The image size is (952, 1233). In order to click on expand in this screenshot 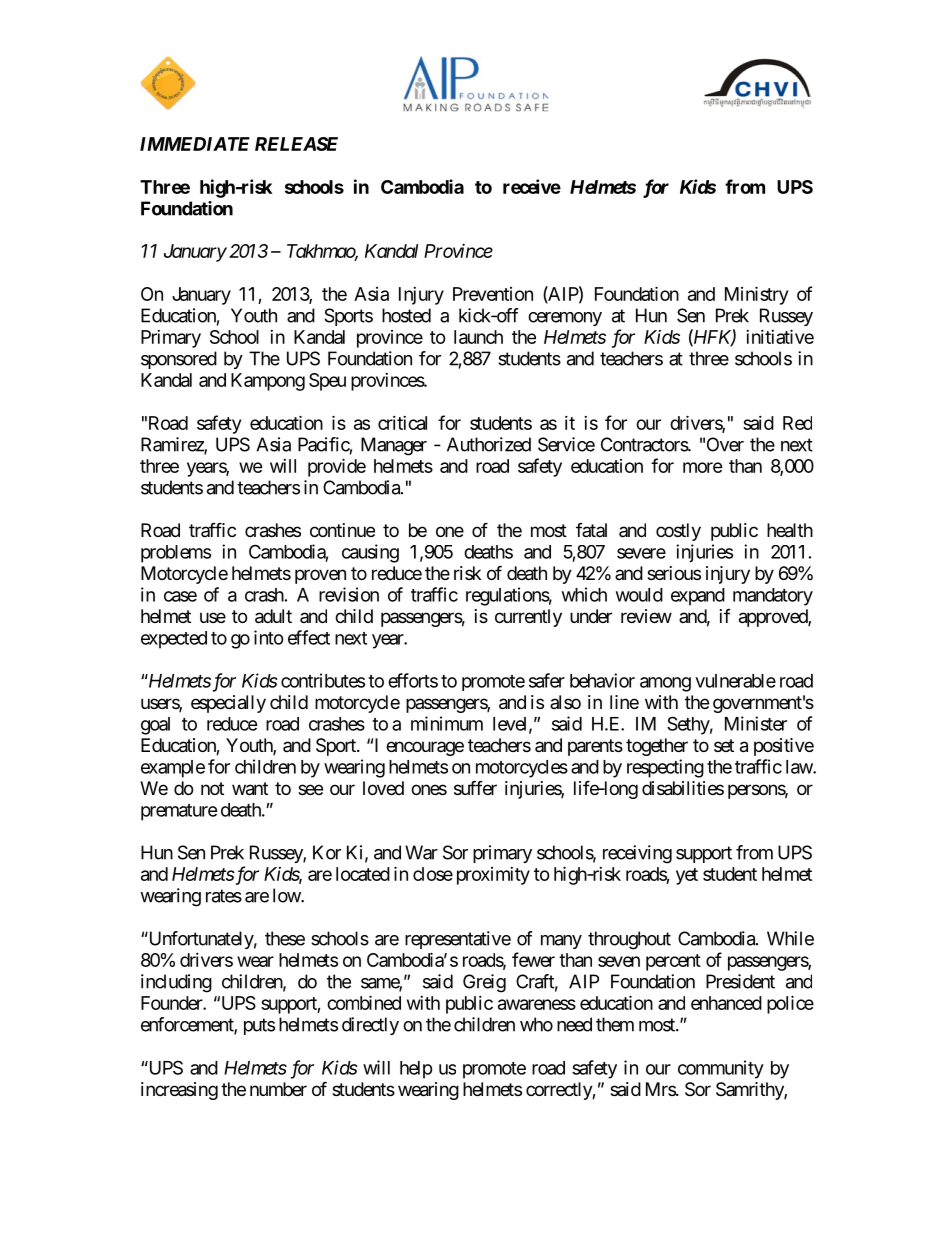, I will do `click(698, 597)`.
